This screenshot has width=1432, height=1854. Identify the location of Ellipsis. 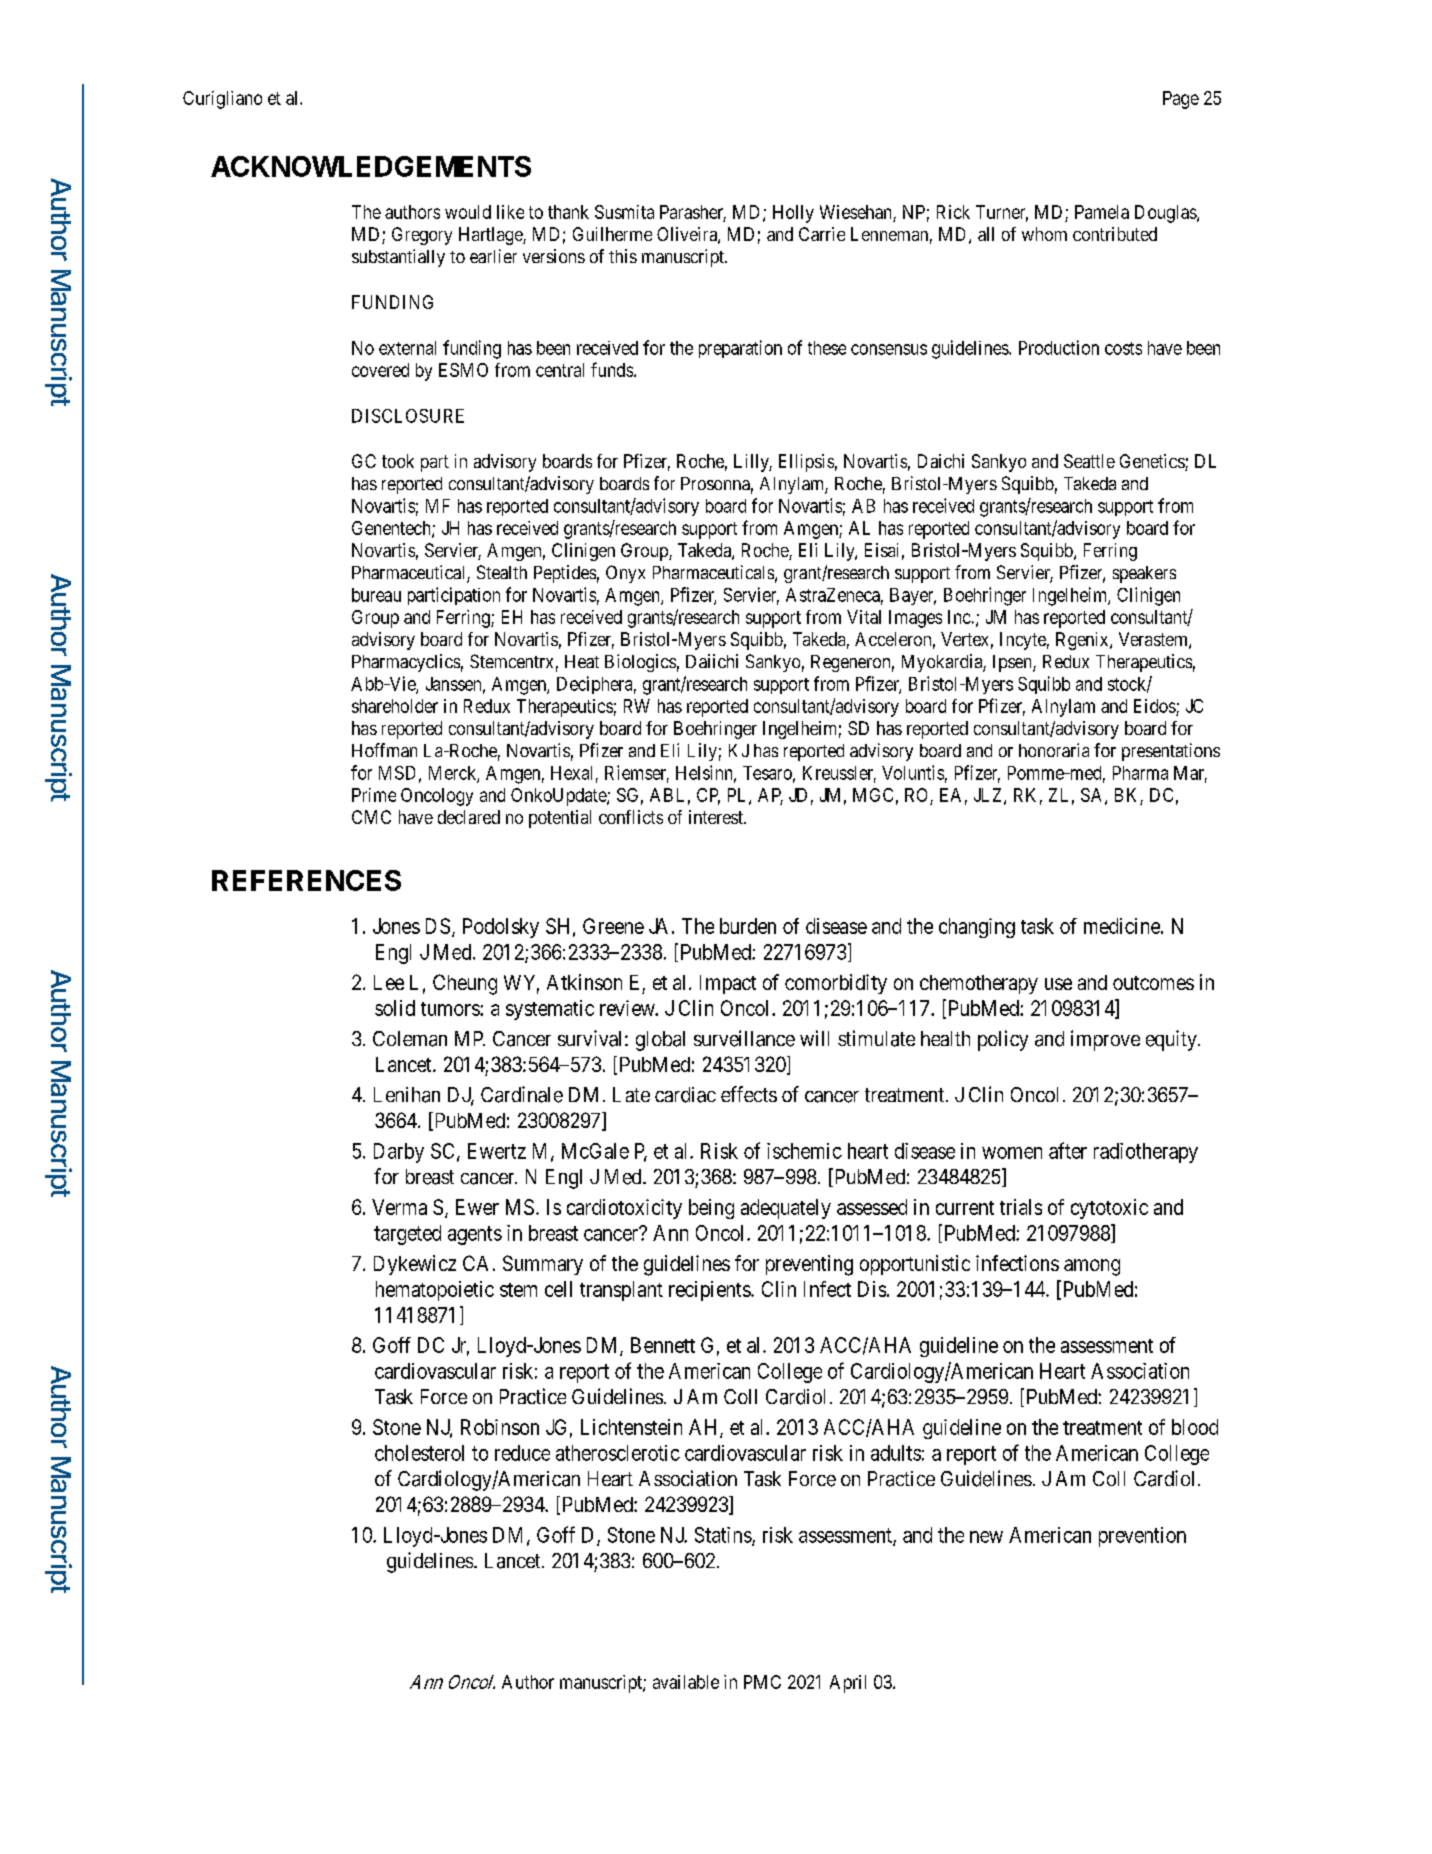
(806, 463).
